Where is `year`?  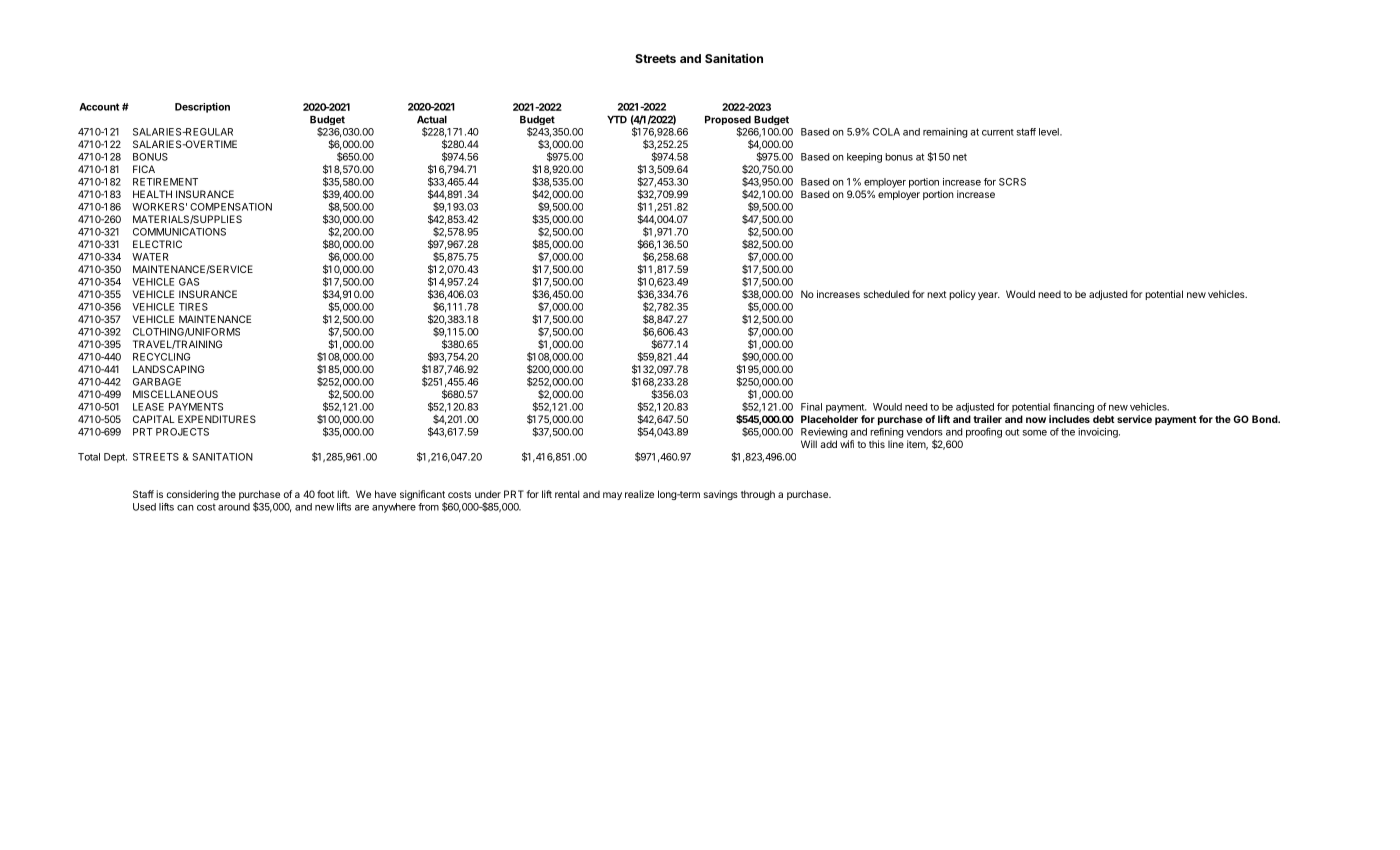 year is located at coordinates (989, 296).
